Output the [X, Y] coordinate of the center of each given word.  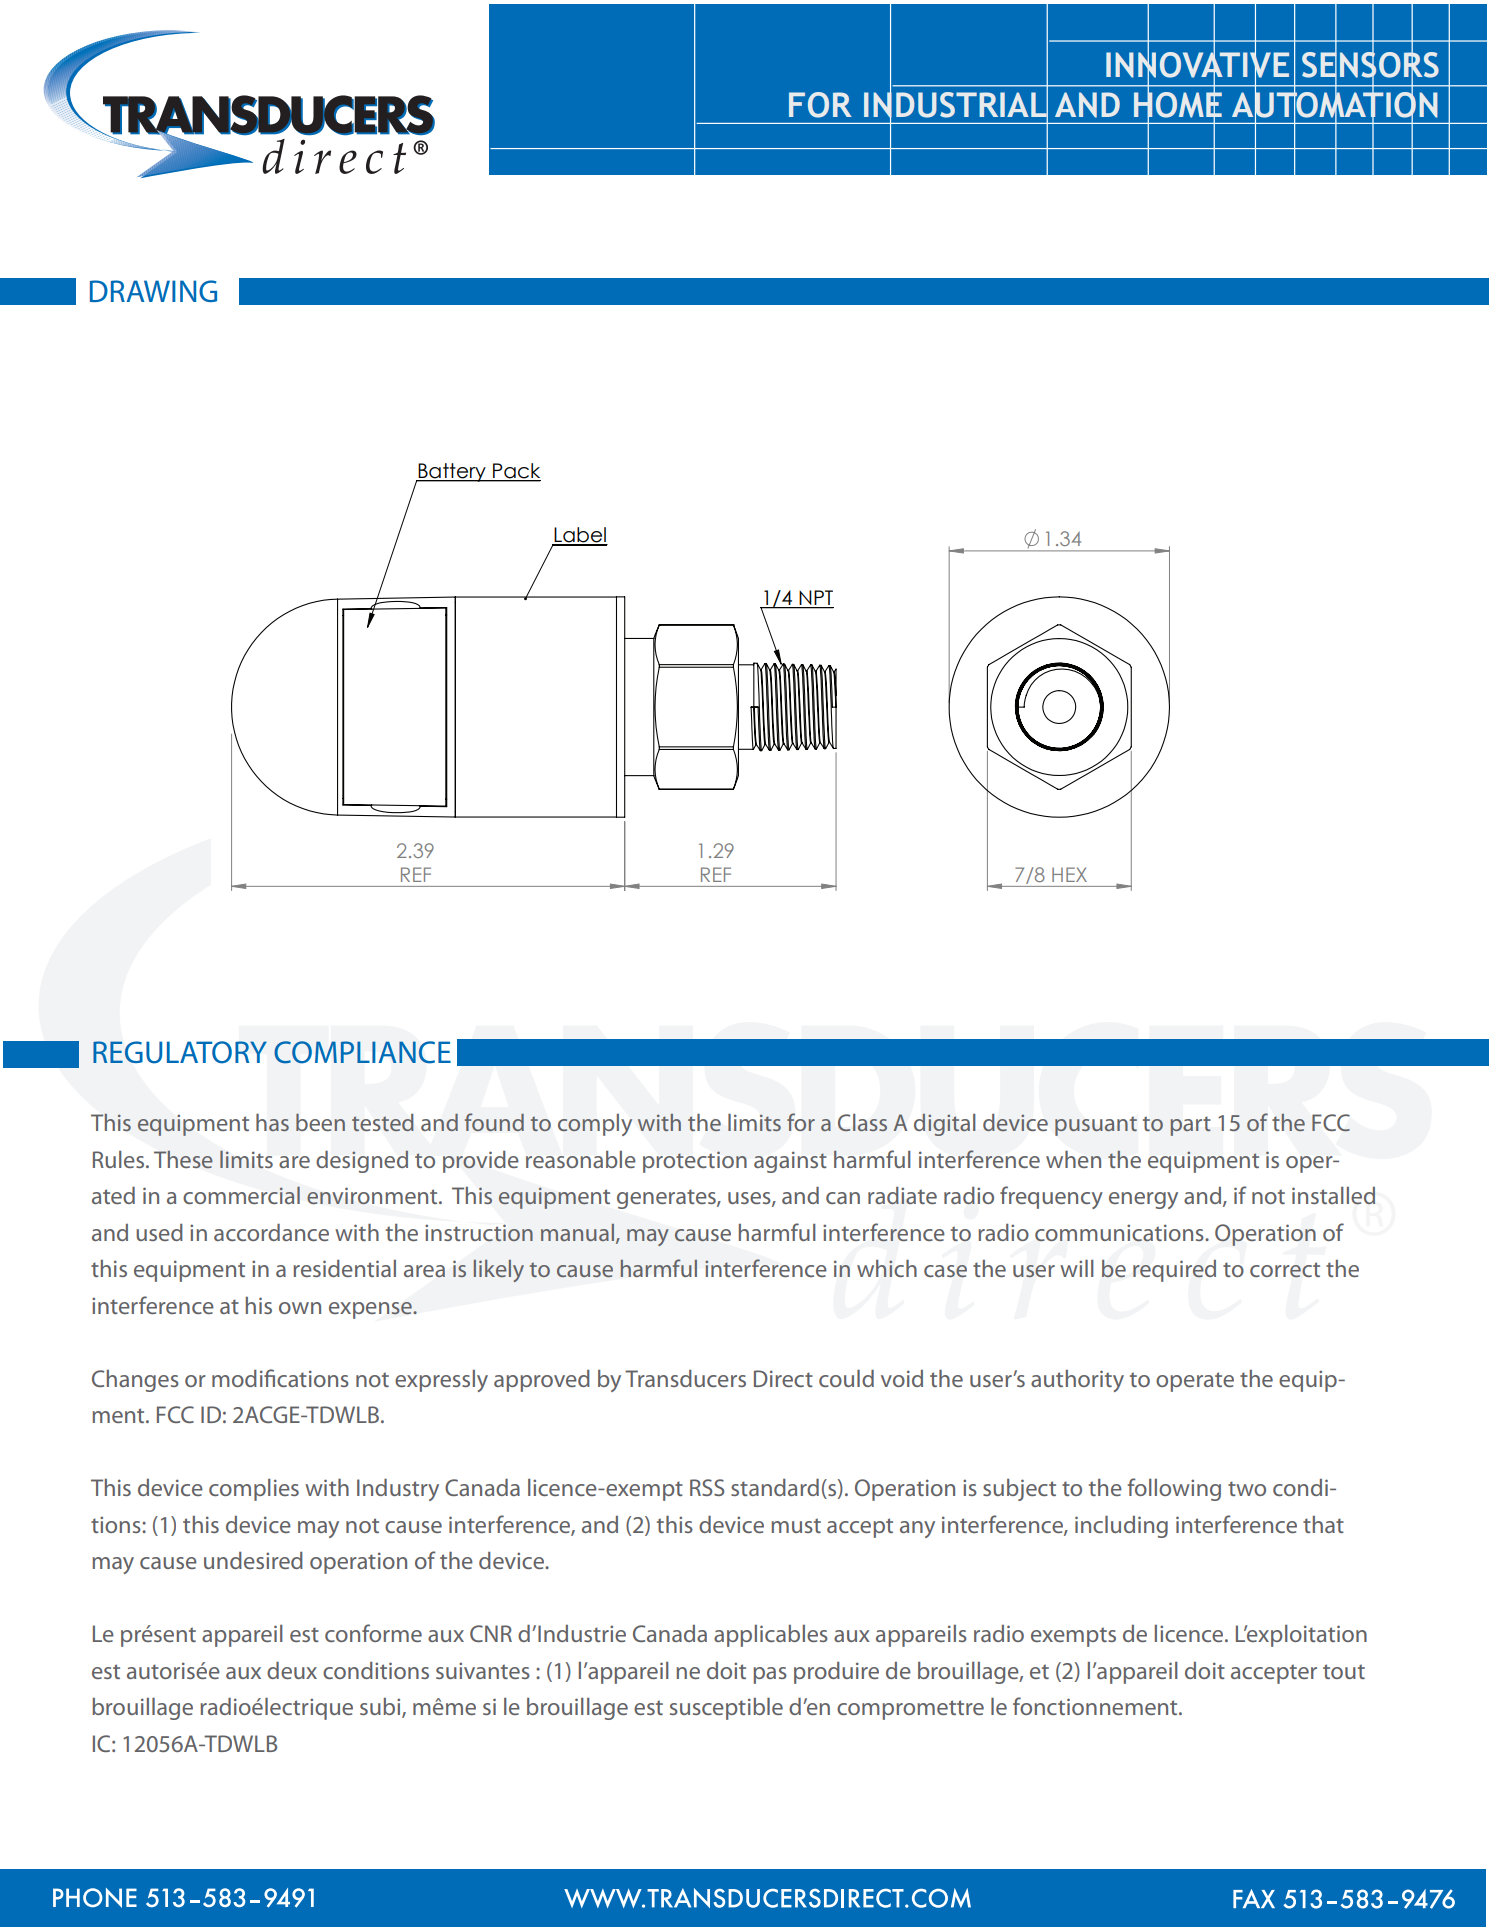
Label [580, 536]
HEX [1069, 874]
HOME [1178, 105]
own [300, 1308]
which [887, 1268]
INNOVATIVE [1197, 64]
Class [862, 1122]
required [1174, 1271]
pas [770, 1675]
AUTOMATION [1335, 105]
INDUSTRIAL [956, 105]
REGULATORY [180, 1052]
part [1191, 1126]
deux [292, 1670]
